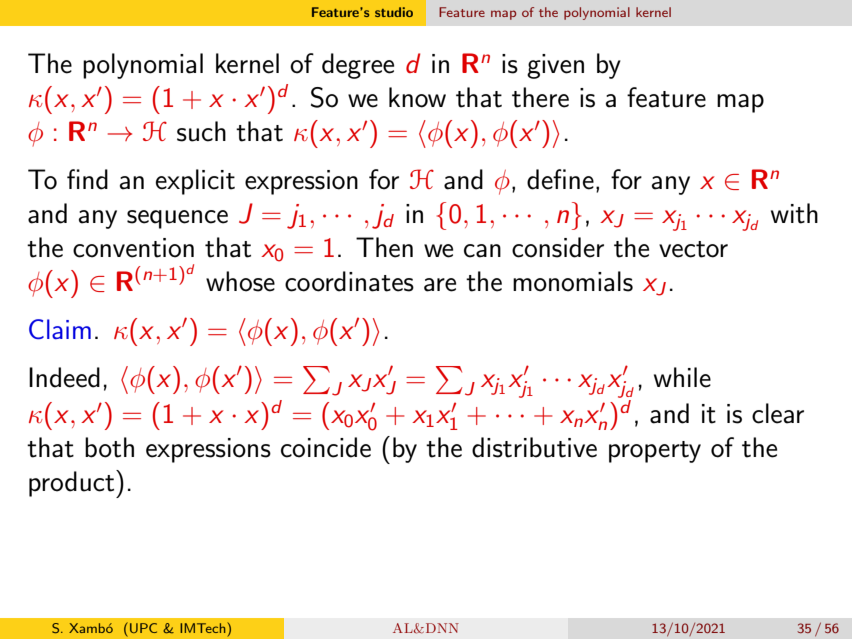  What do you see at coordinates (555, 66) in the image?
I see `given` at bounding box center [555, 66].
